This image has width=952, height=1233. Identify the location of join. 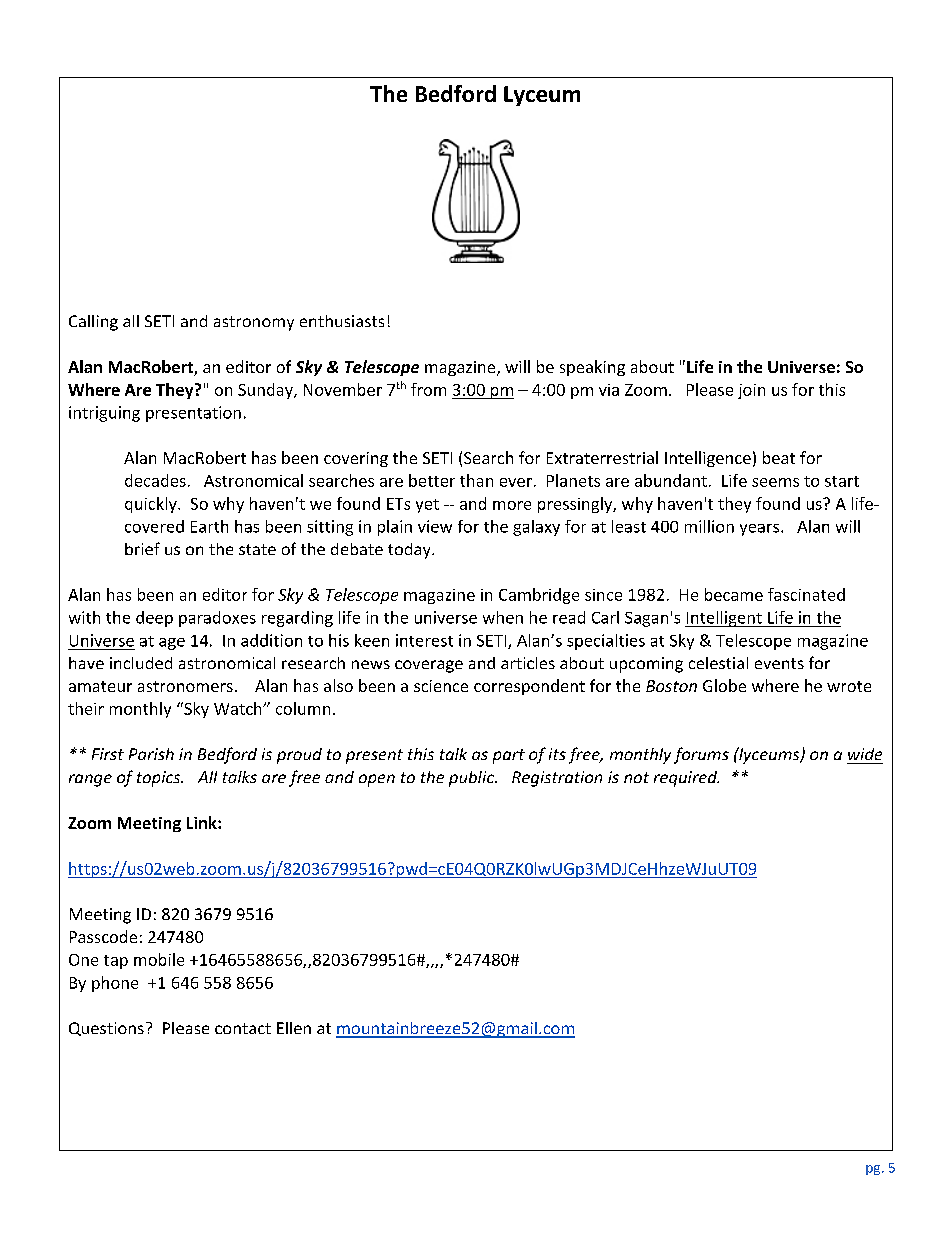
(751, 391).
